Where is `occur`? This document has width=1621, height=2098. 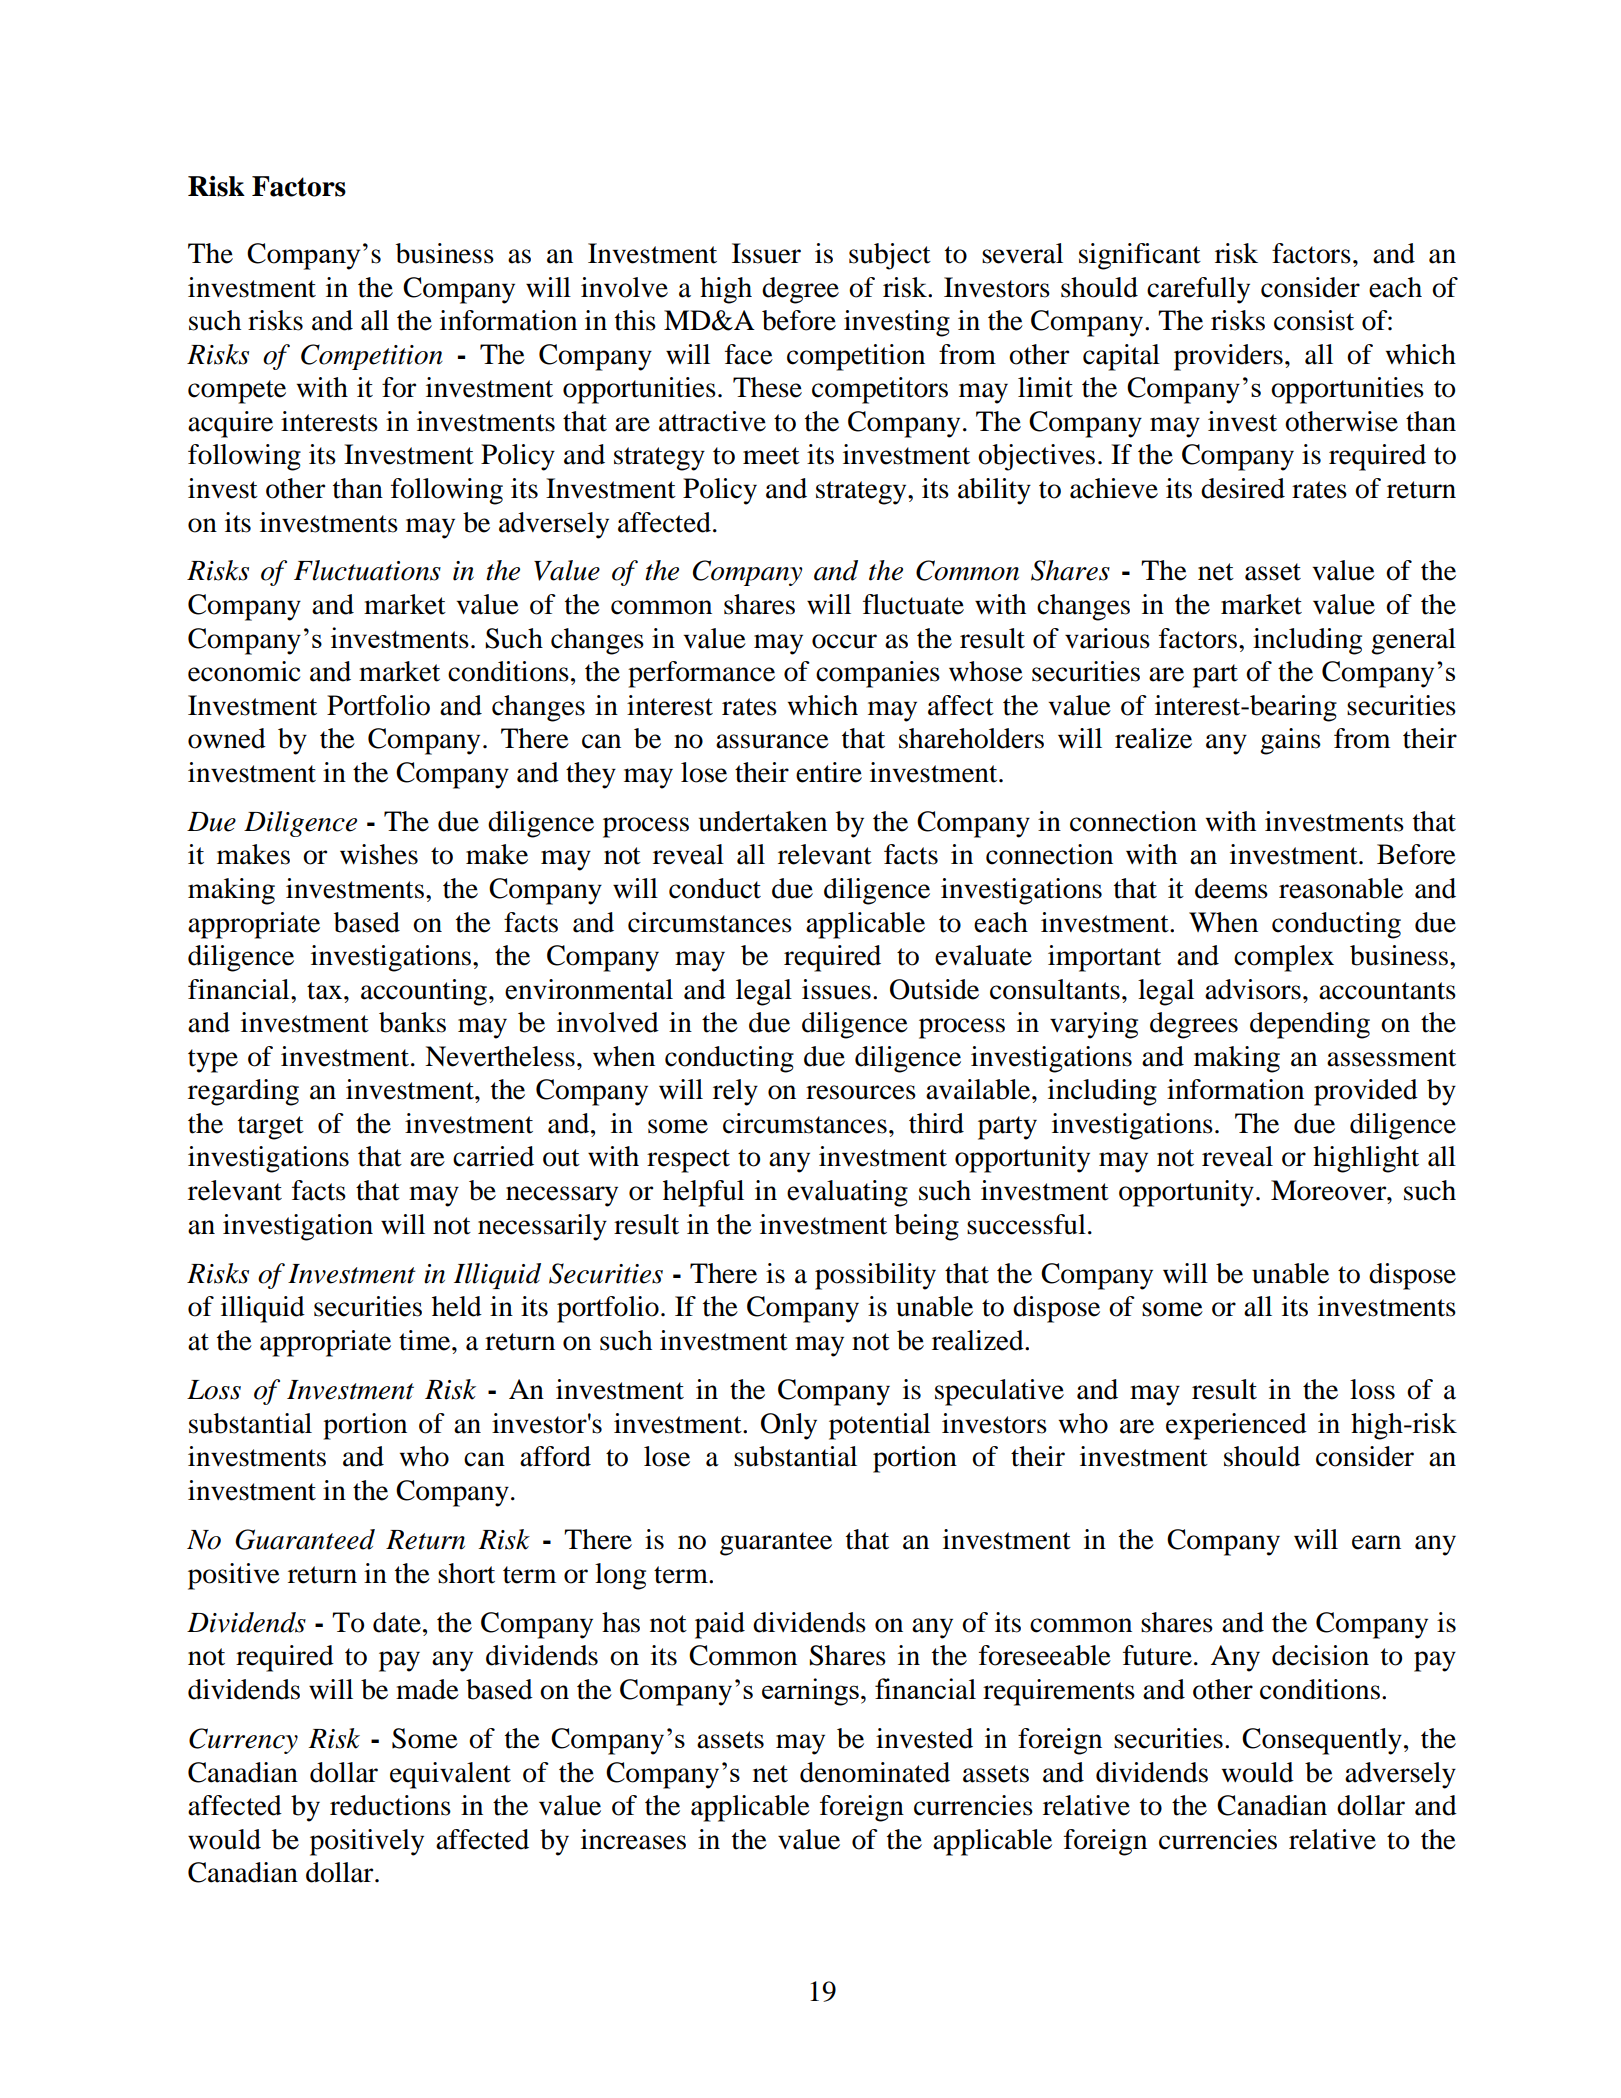 occur is located at coordinates (844, 641).
